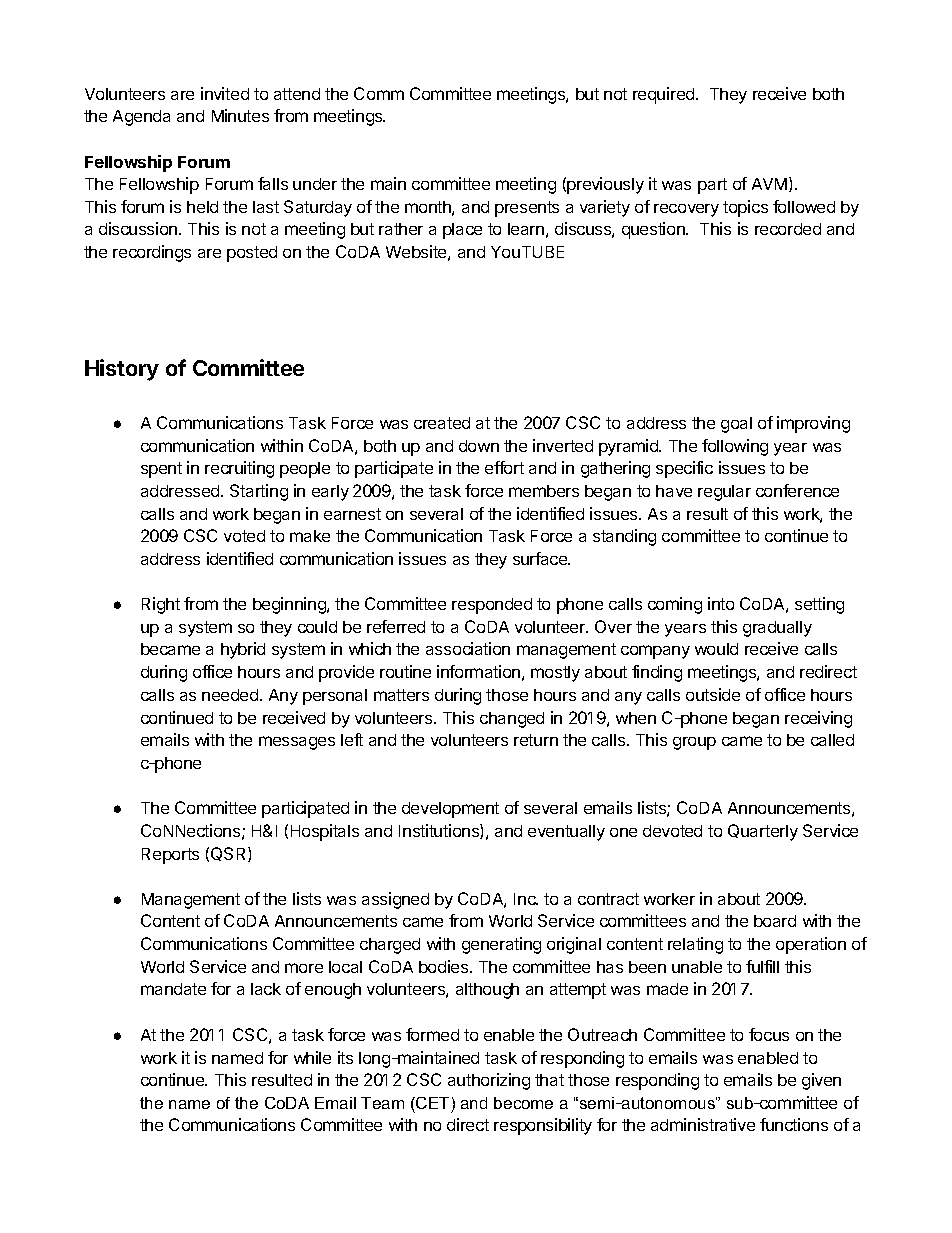 The width and height of the document is (952, 1233). What do you see at coordinates (492, 606) in the document?
I see `responded` at bounding box center [492, 606].
